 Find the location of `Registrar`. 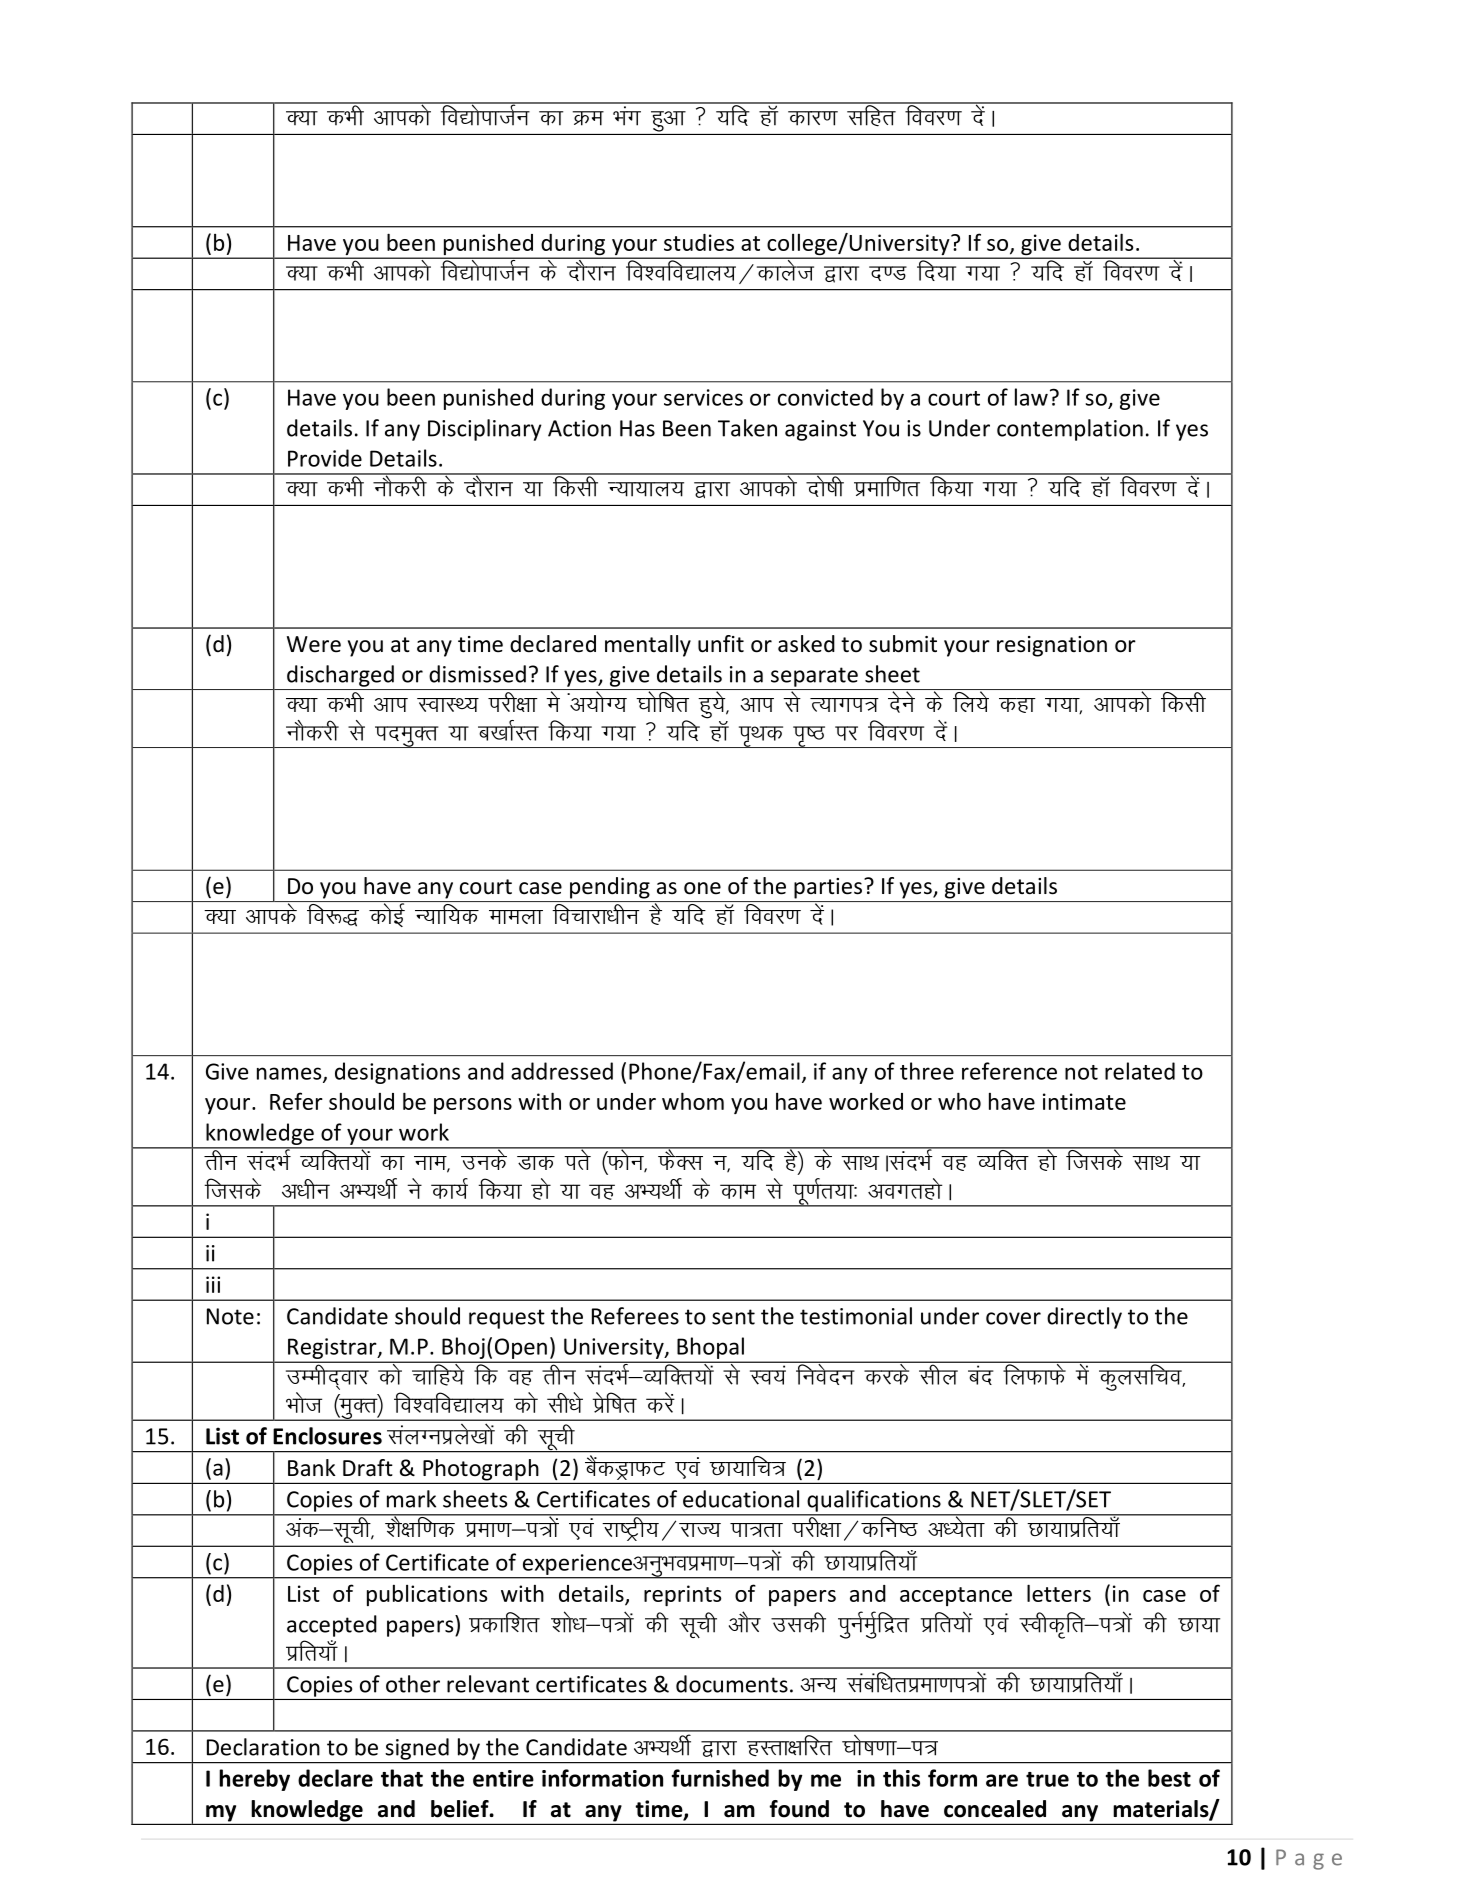

Registrar is located at coordinates (333, 1348).
